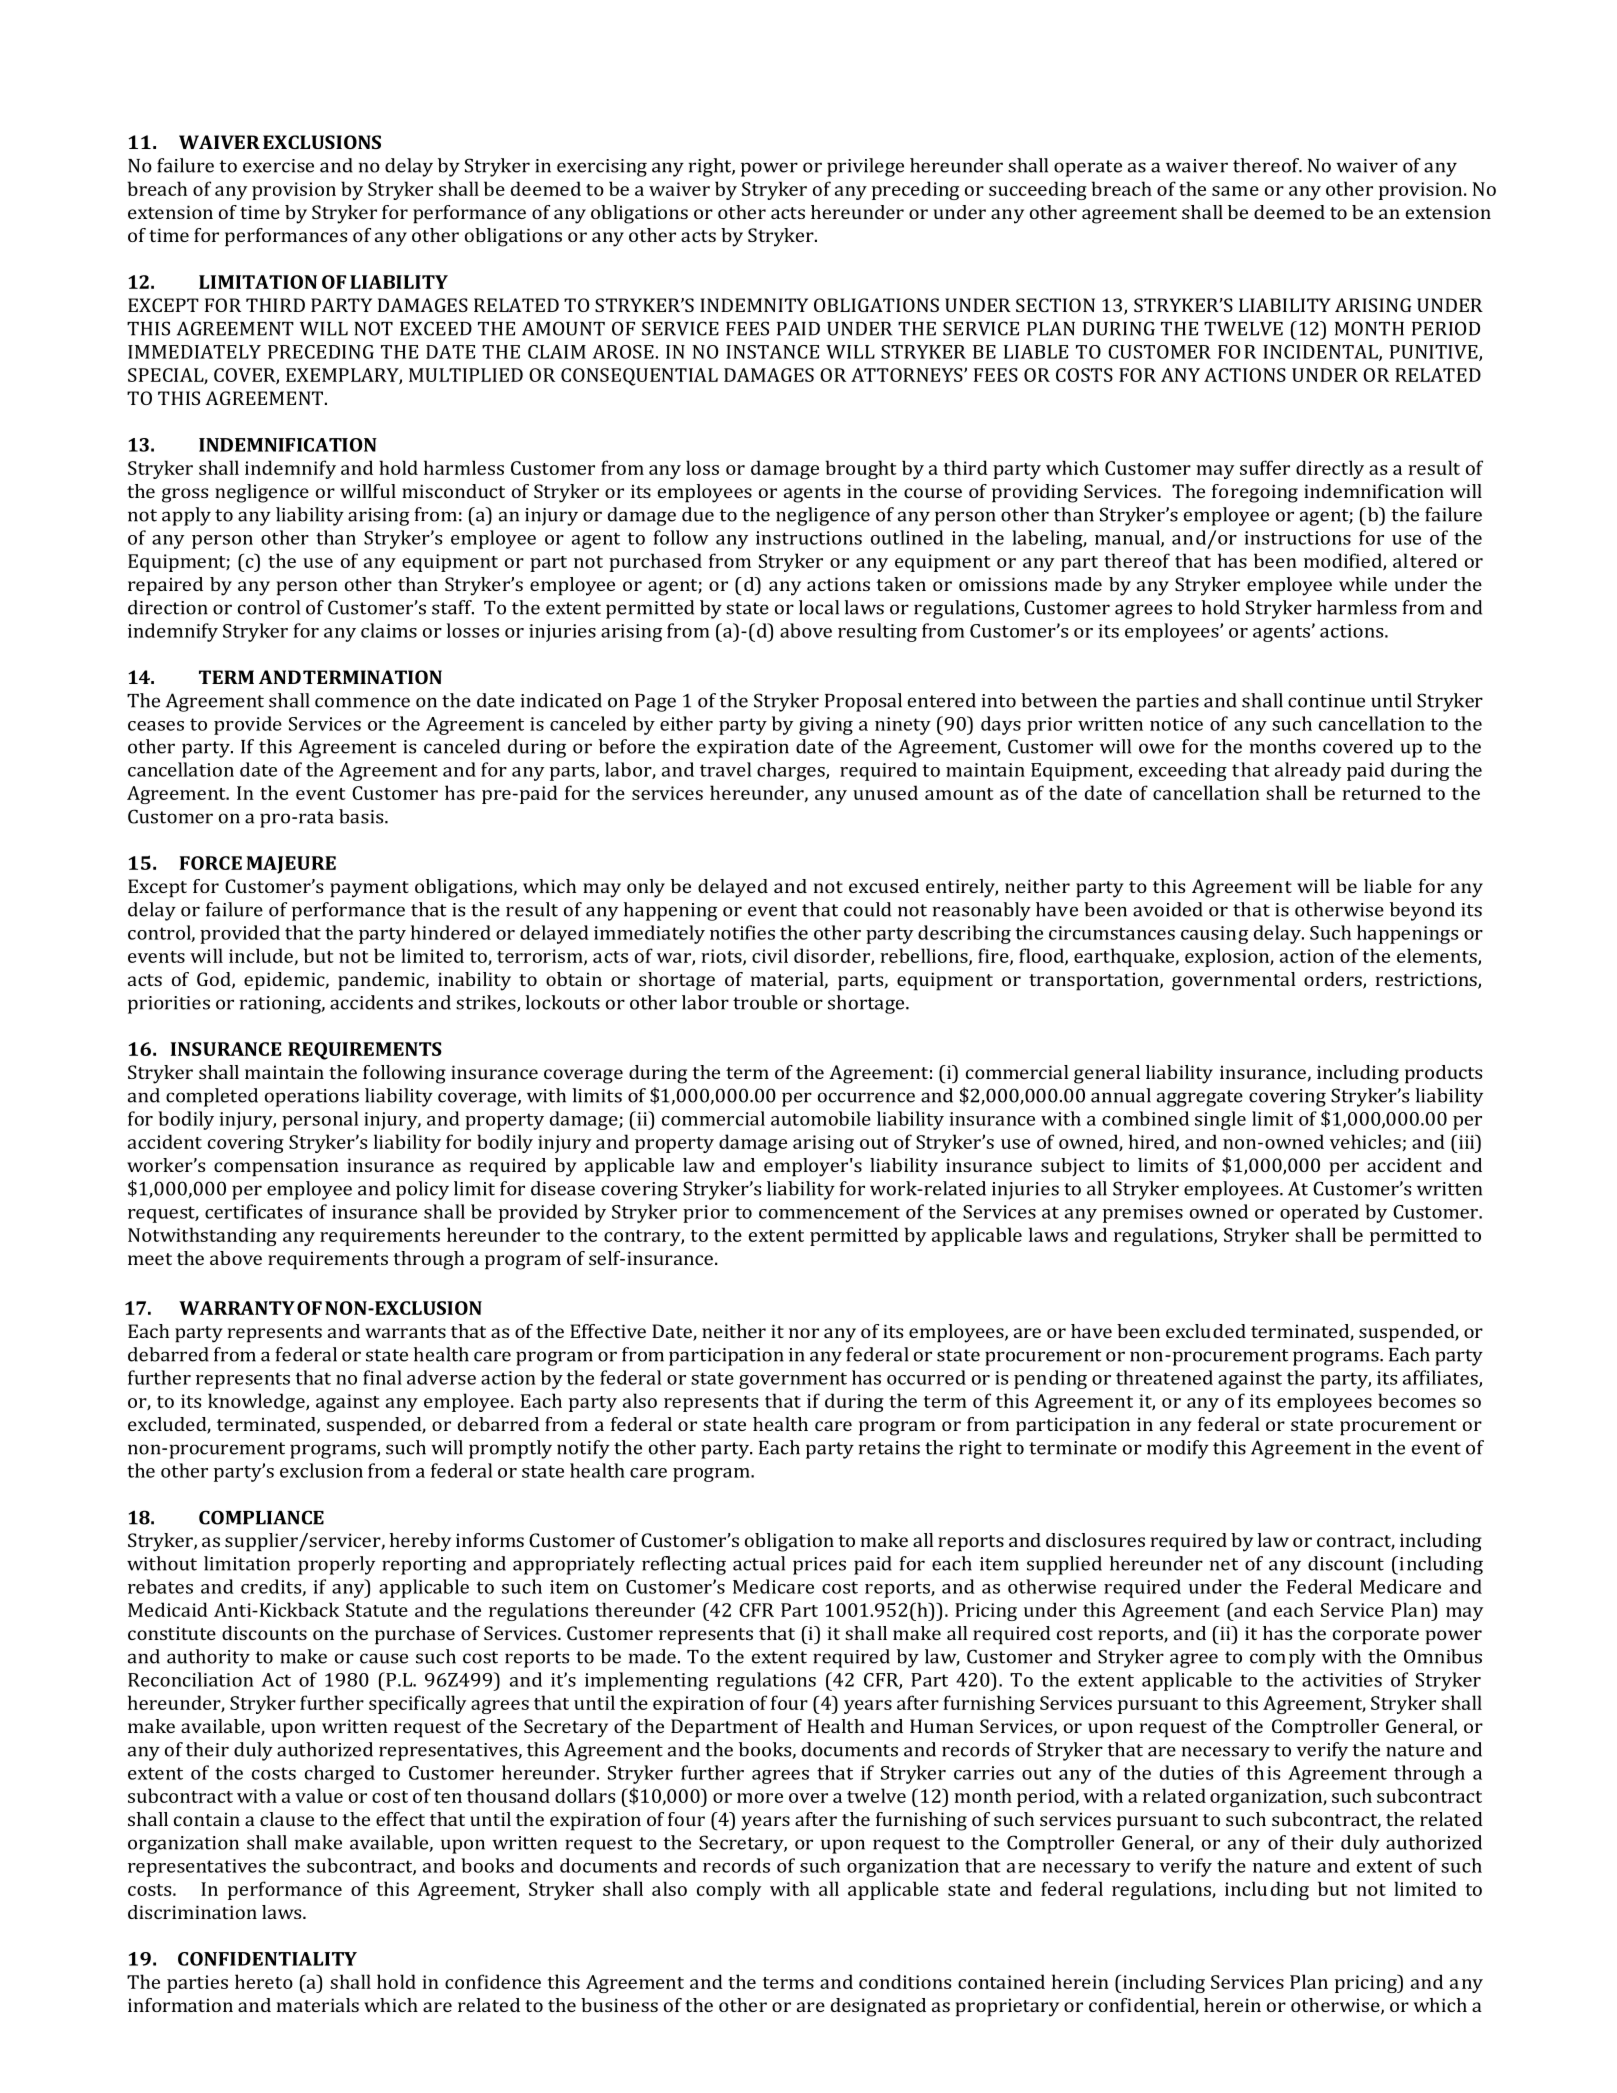 The width and height of the screenshot is (1617, 2093). What do you see at coordinates (1326, 701) in the screenshot?
I see `continue` at bounding box center [1326, 701].
